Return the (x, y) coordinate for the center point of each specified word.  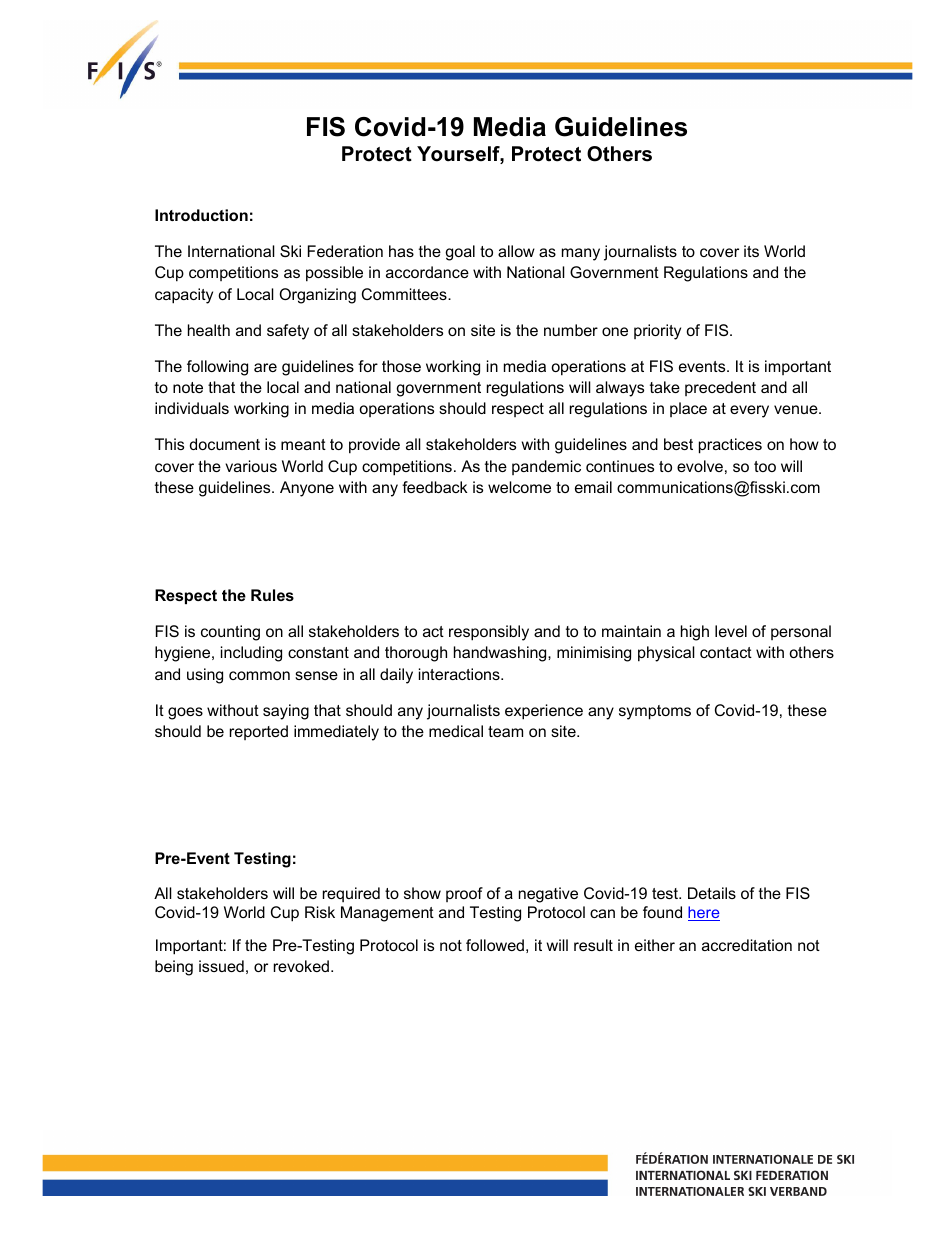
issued (221, 966)
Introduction (201, 215)
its (751, 251)
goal (460, 253)
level (731, 631)
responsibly (489, 633)
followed (495, 945)
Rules (272, 595)
